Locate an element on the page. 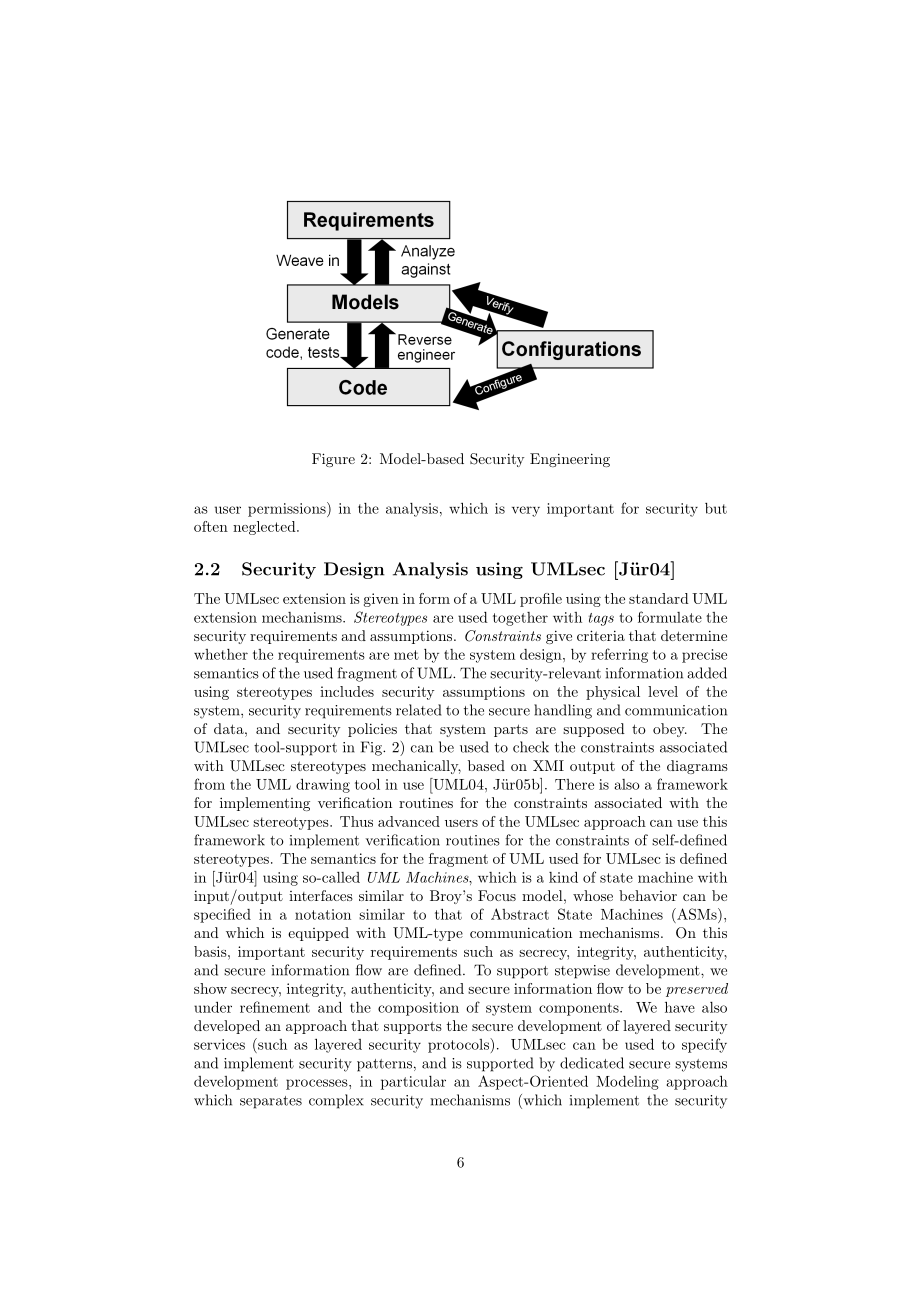 The height and width of the image is (1308, 924). particular is located at coordinates (413, 1083).
